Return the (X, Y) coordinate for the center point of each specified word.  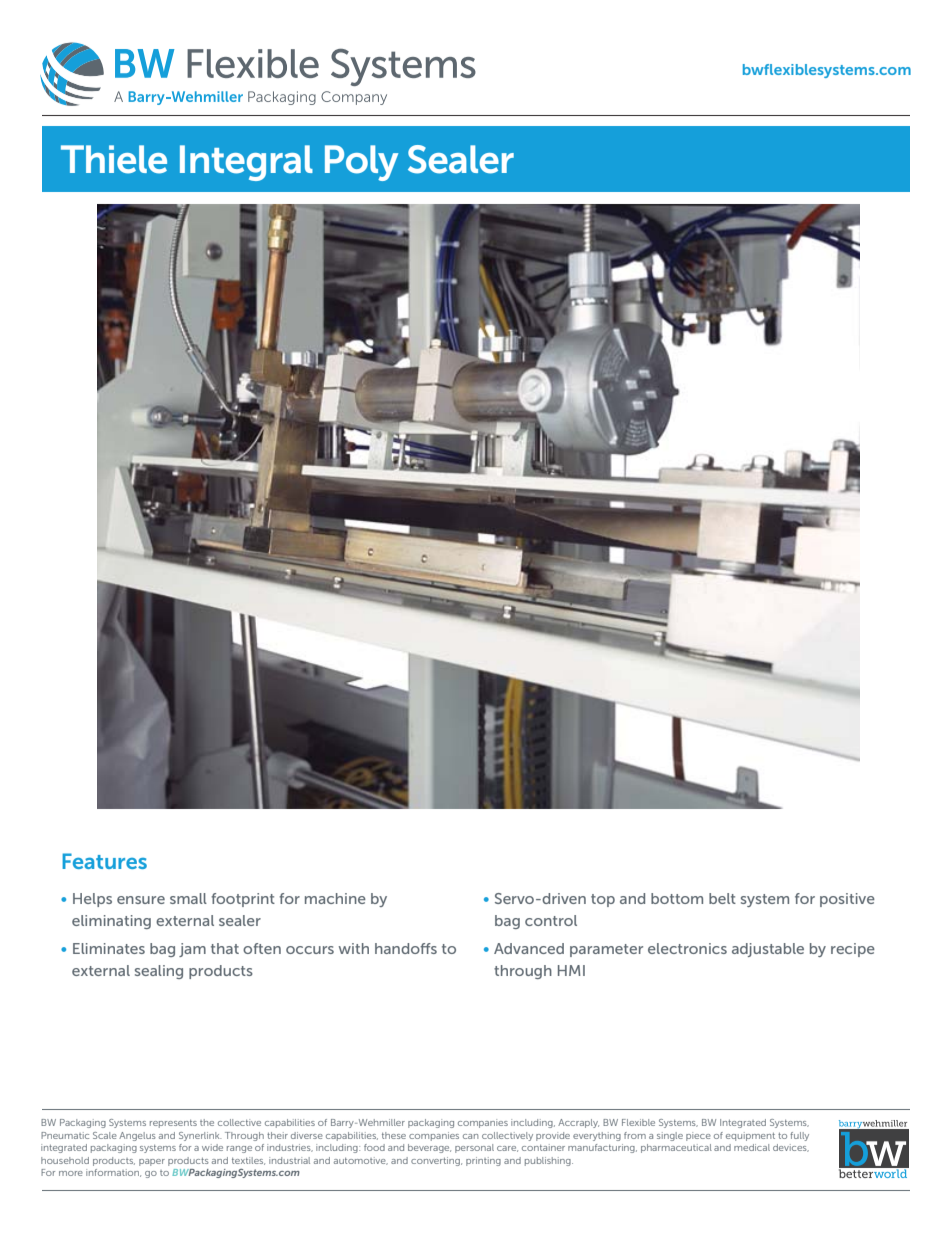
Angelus (137, 1136)
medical (752, 1147)
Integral (246, 163)
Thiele (114, 159)
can (470, 1136)
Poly (361, 163)
